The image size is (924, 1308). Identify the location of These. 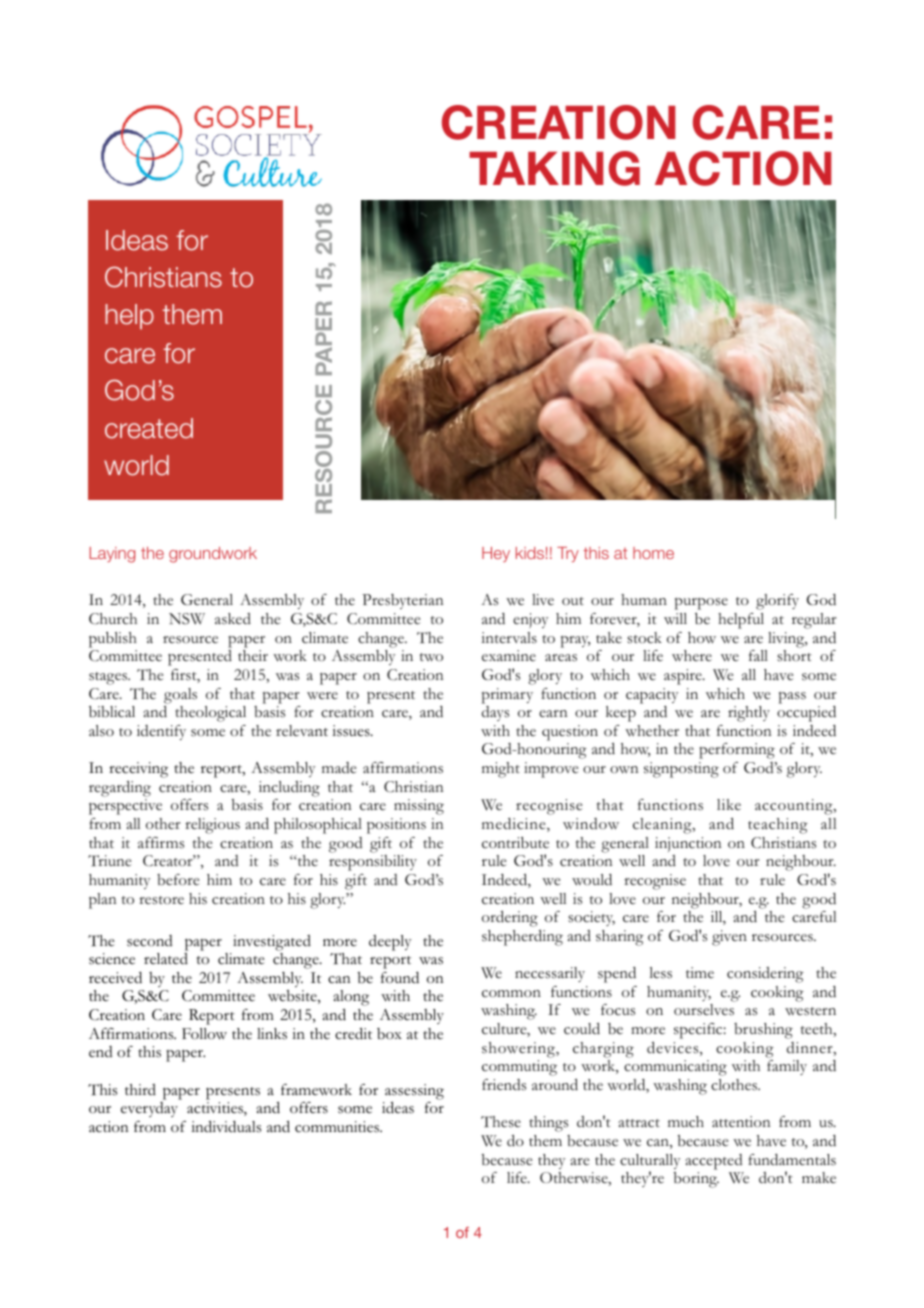
(501, 1121).
